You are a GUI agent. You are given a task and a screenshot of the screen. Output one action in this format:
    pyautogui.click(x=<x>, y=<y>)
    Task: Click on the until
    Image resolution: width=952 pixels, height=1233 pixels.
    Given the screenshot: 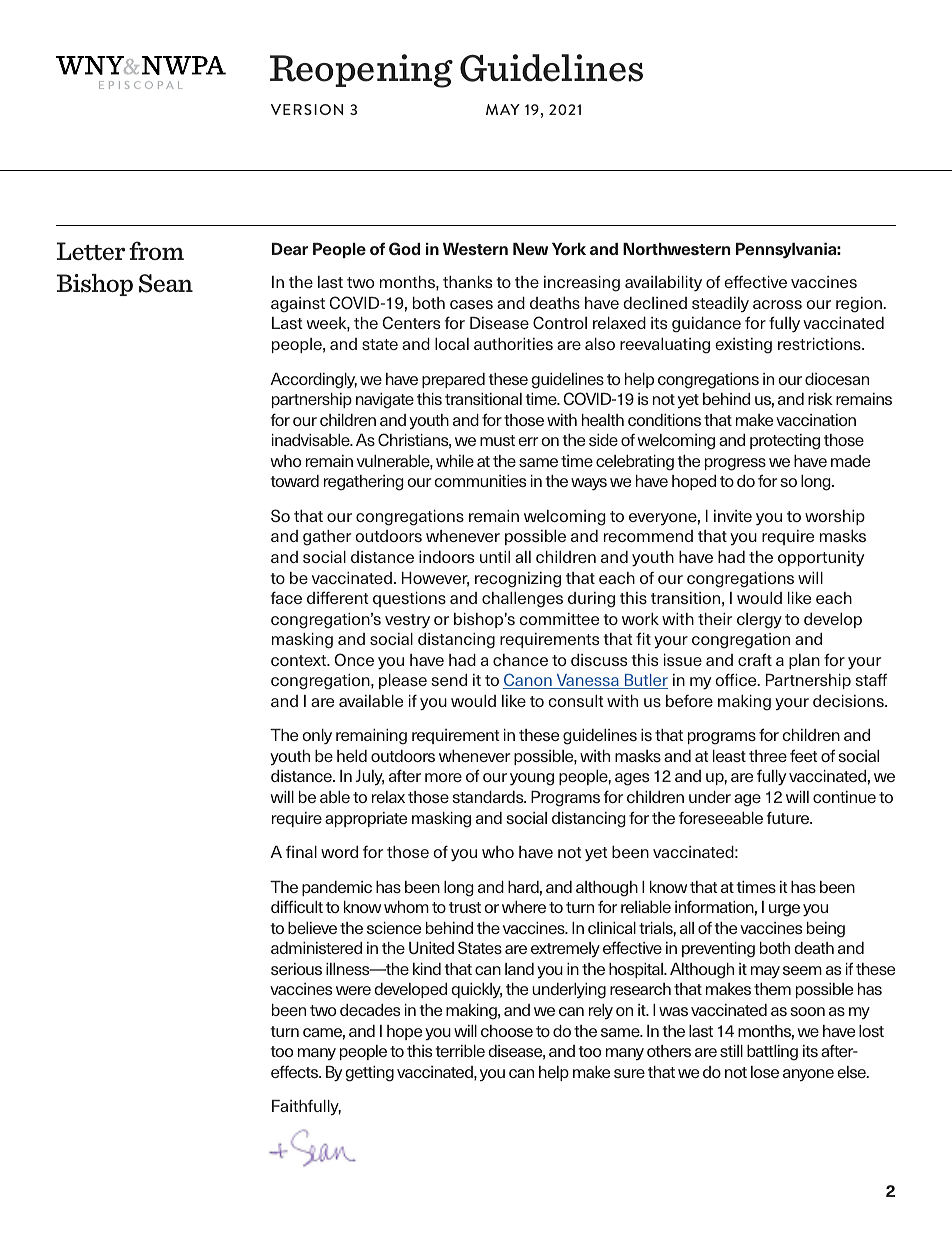 What is the action you would take?
    pyautogui.click(x=495, y=557)
